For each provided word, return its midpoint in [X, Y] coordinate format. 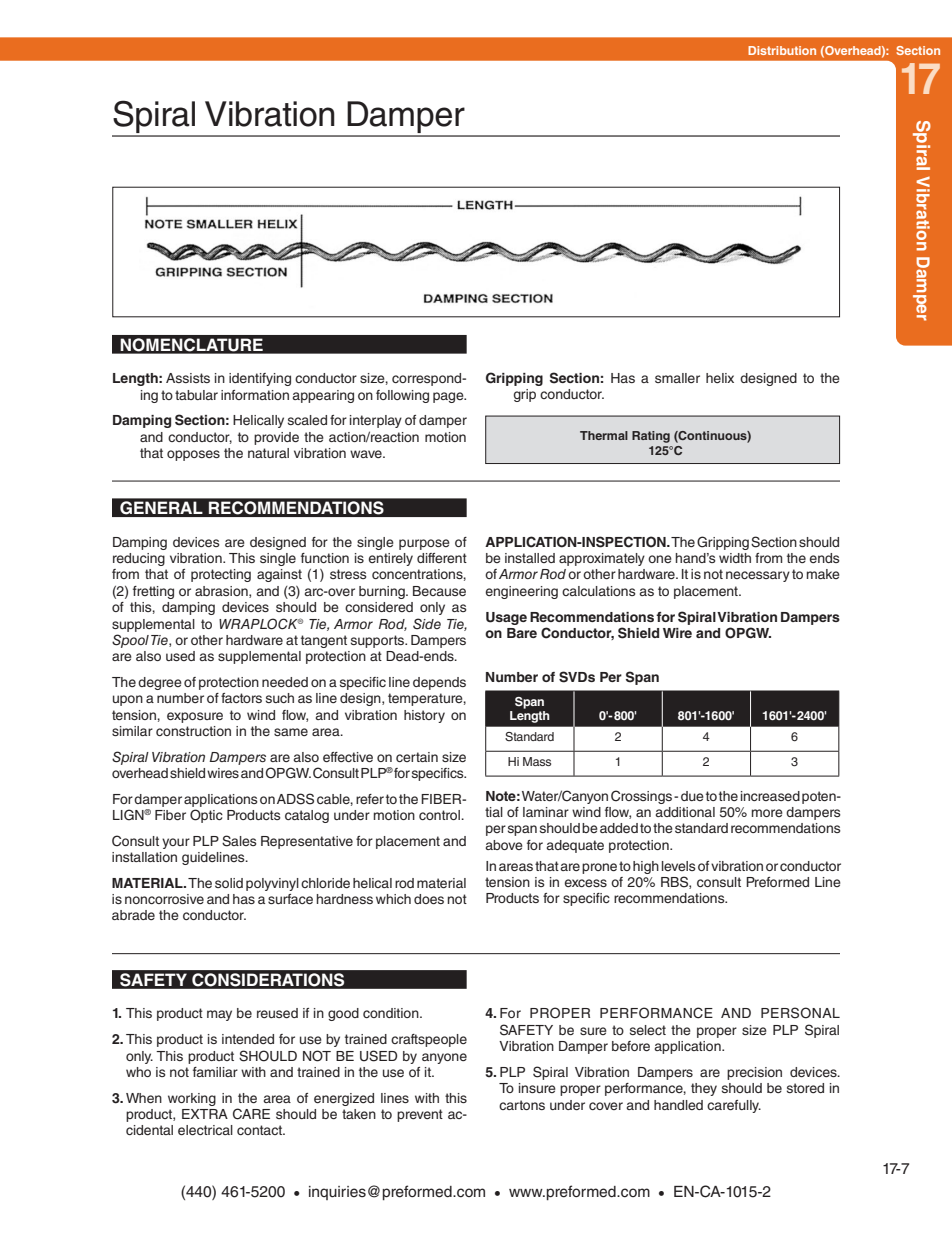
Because [439, 591]
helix [720, 378]
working [192, 1099]
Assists [188, 378]
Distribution [782, 50]
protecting [221, 575]
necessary [758, 576]
